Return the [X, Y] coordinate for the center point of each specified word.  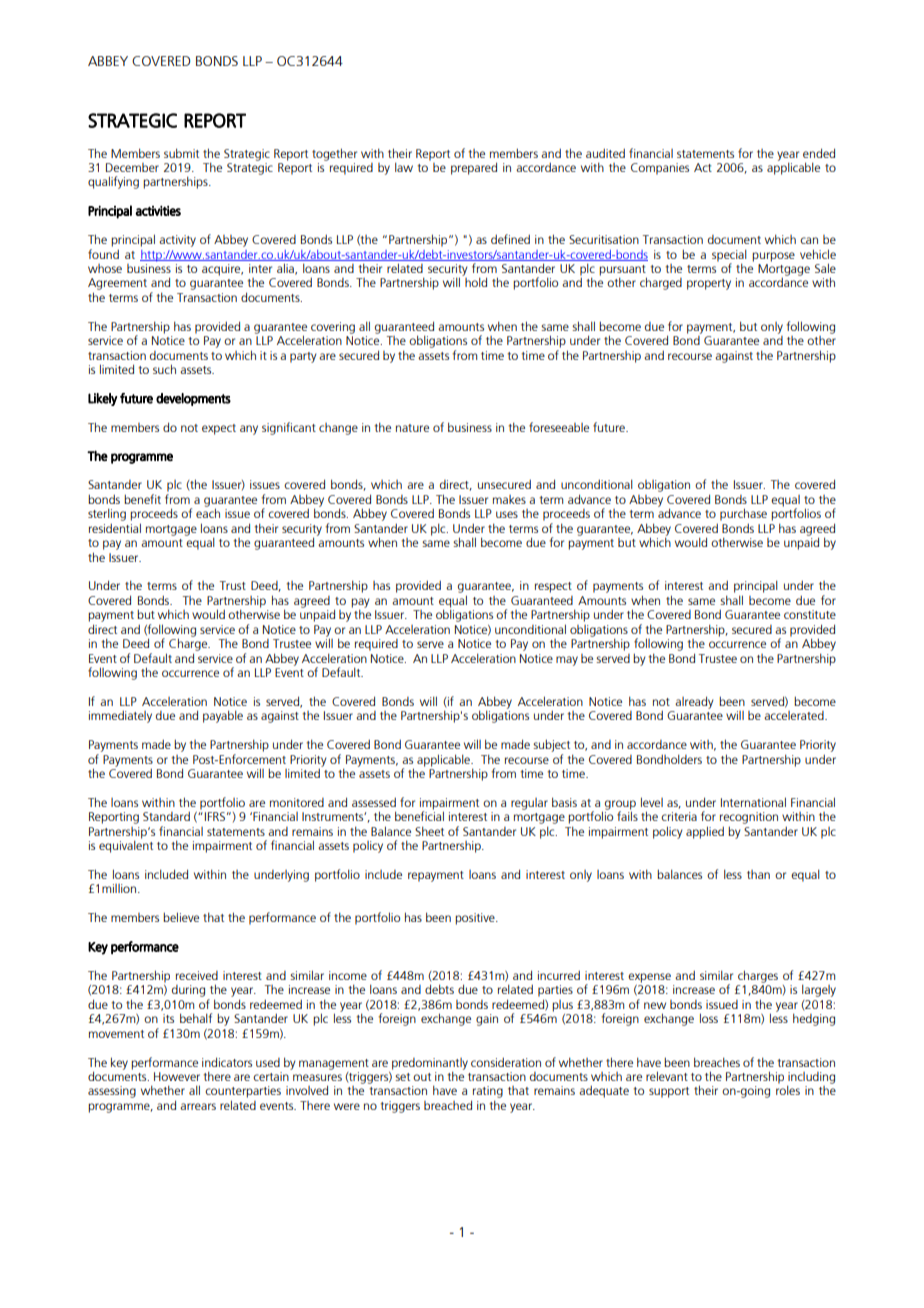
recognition [749, 818]
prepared [474, 168]
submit [181, 153]
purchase [743, 514]
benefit [142, 499]
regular [529, 804]
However [177, 1076]
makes [509, 499]
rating [487, 1093]
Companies [660, 169]
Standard [166, 816]
